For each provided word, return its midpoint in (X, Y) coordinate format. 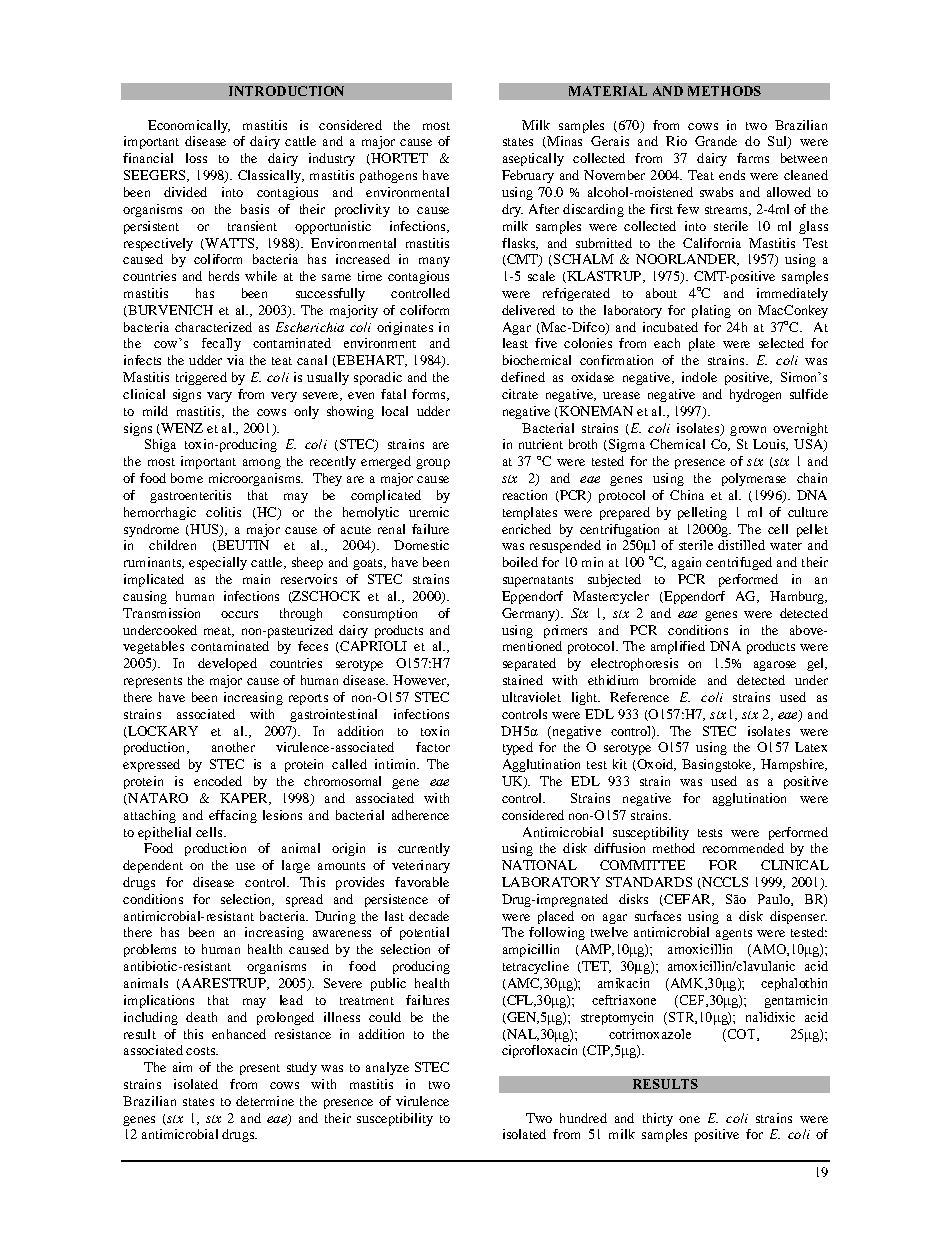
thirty (658, 1119)
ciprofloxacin (539, 1051)
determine (265, 1101)
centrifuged (739, 563)
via (235, 360)
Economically (189, 126)
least (515, 343)
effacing (233, 816)
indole (699, 377)
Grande (716, 141)
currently (424, 849)
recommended (743, 848)
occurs (239, 614)
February (528, 176)
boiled (520, 562)
